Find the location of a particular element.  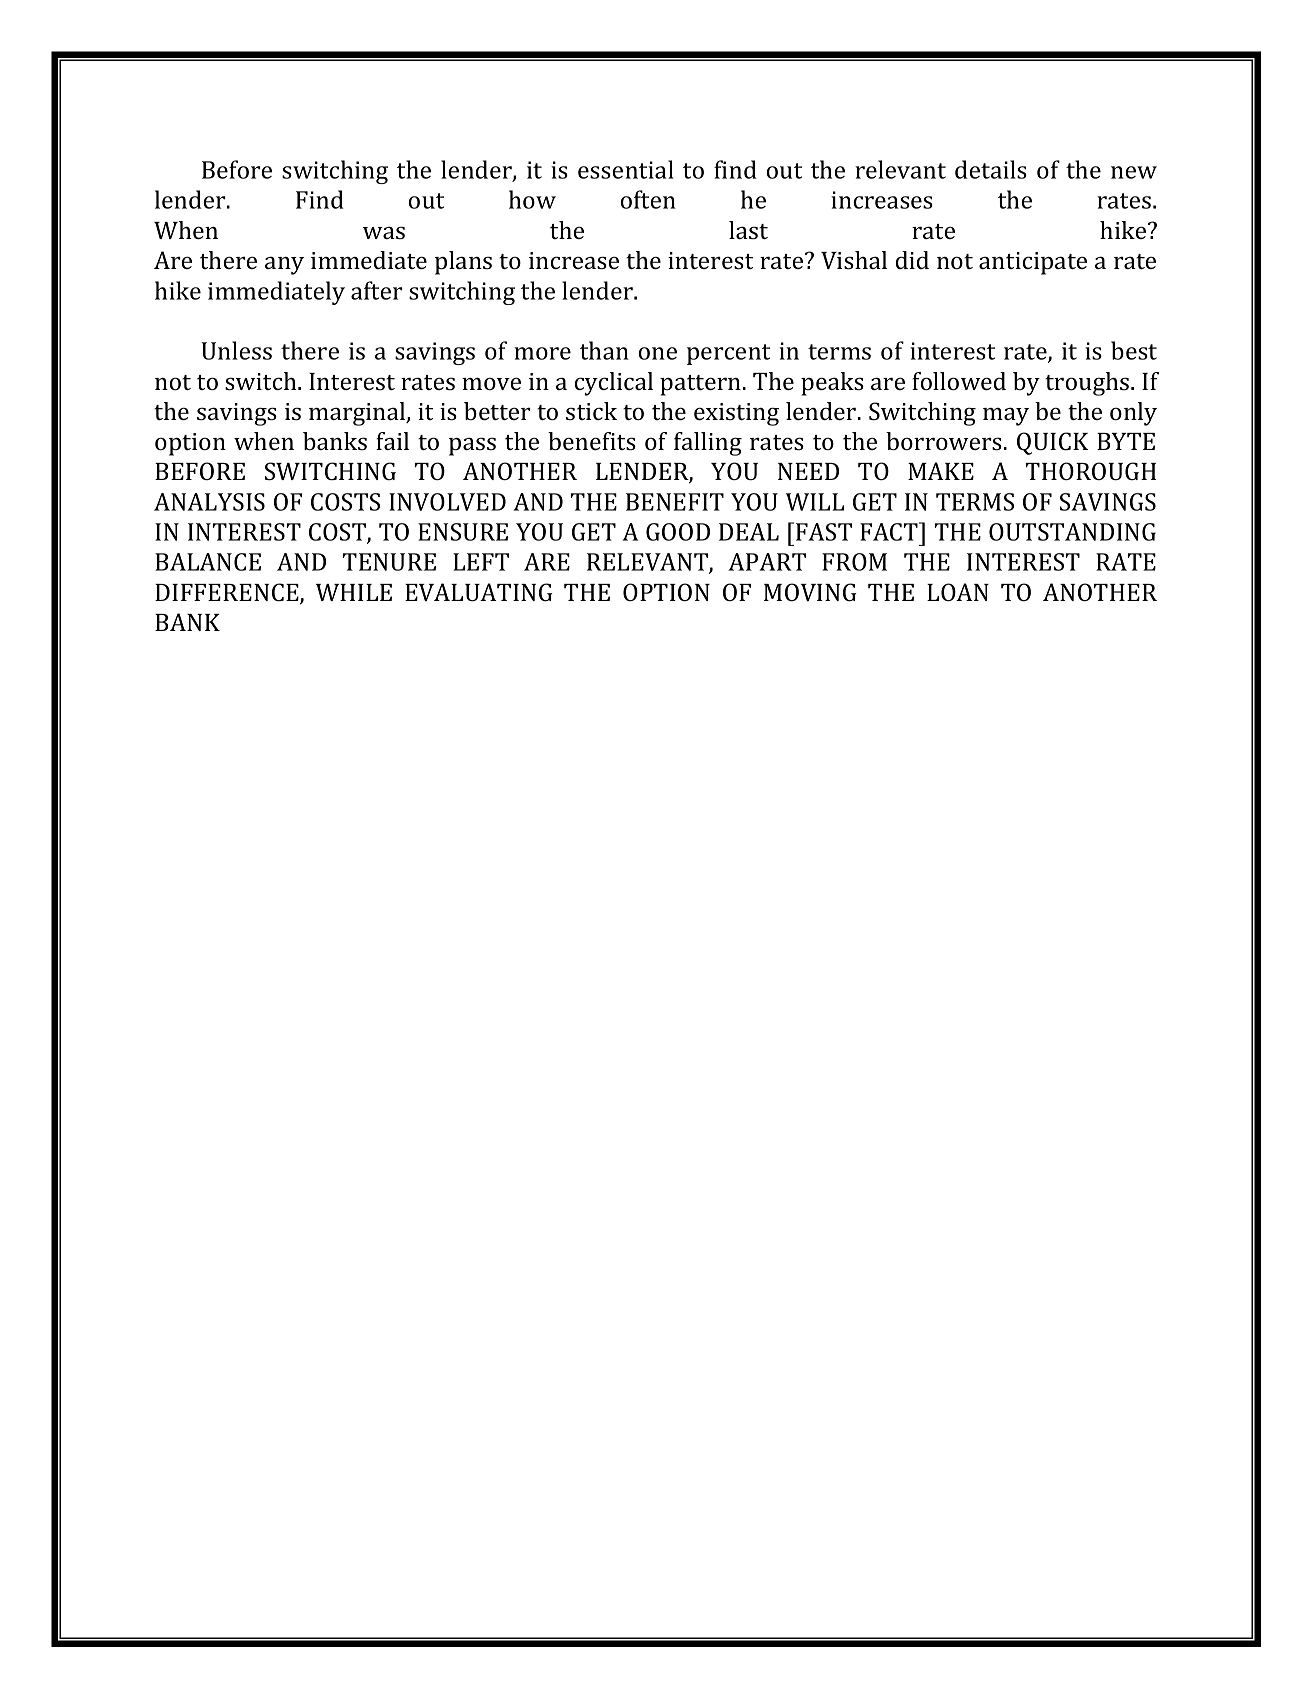

WHILE is located at coordinates (354, 592).
